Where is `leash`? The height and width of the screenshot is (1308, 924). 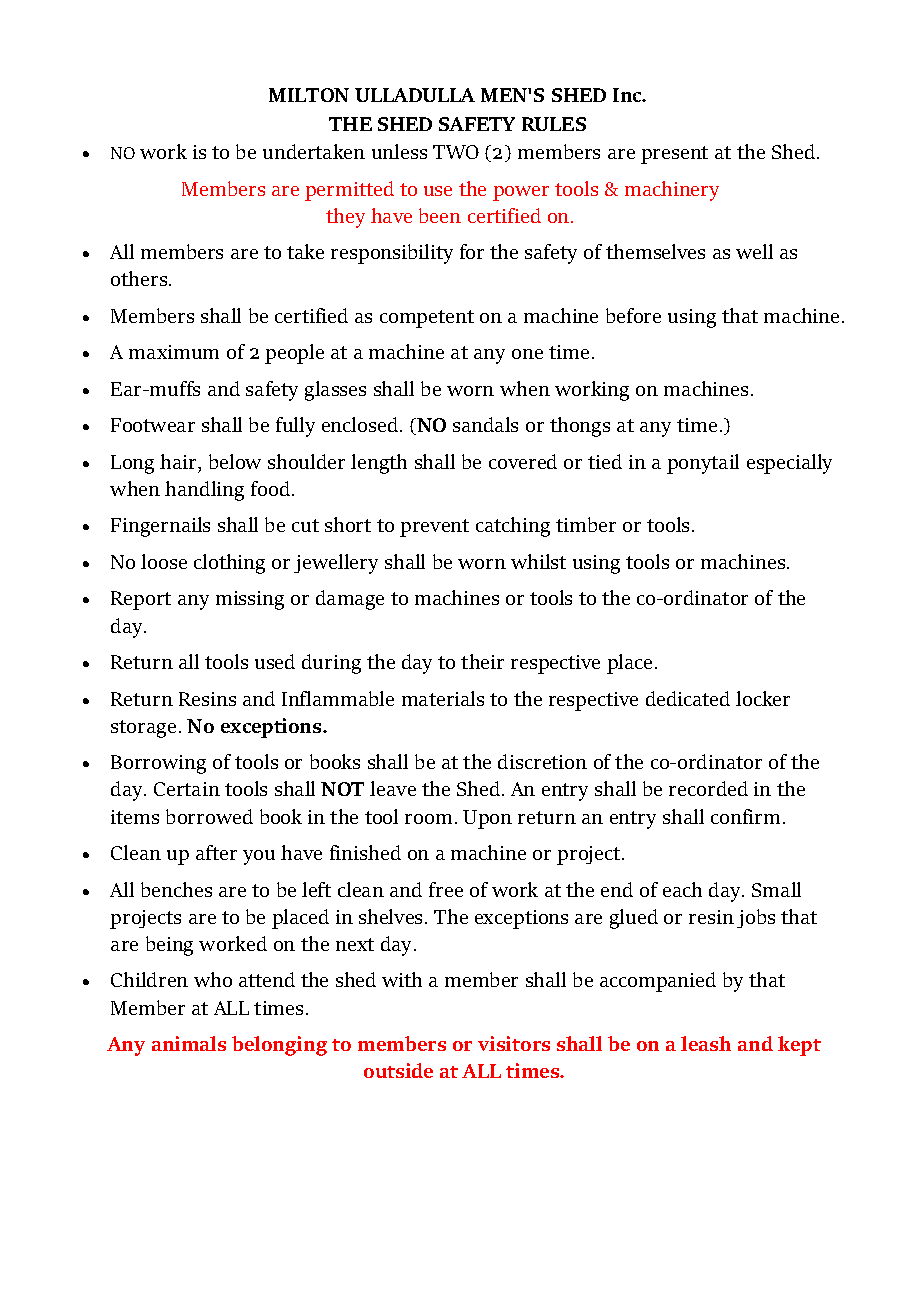 leash is located at coordinates (706, 1043).
